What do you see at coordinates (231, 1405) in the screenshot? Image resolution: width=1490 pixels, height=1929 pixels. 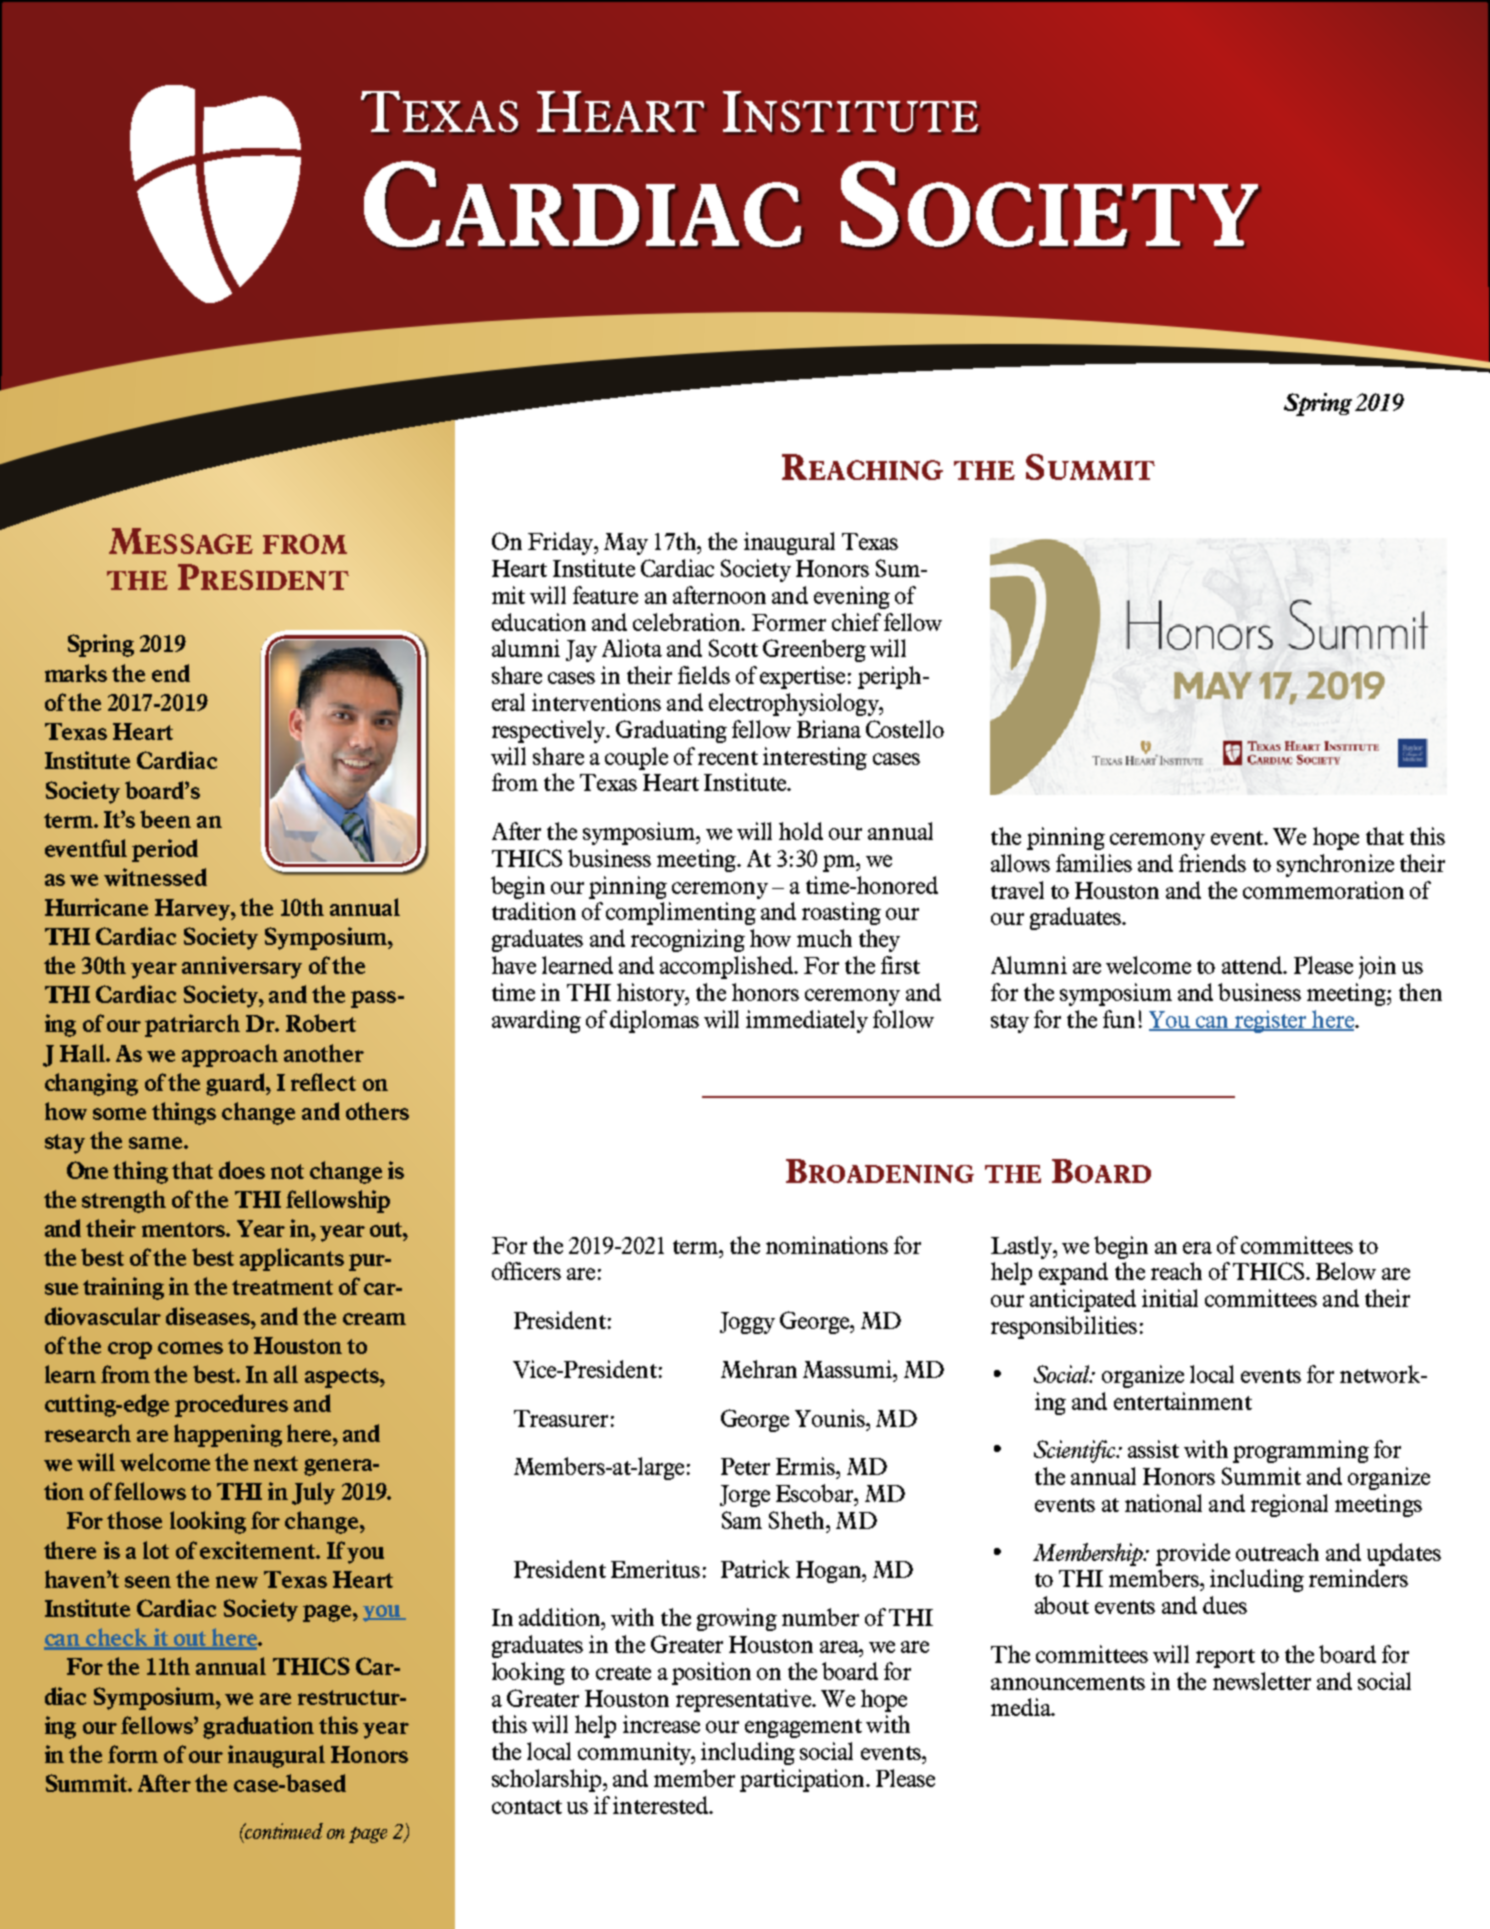 I see `procedures` at bounding box center [231, 1405].
